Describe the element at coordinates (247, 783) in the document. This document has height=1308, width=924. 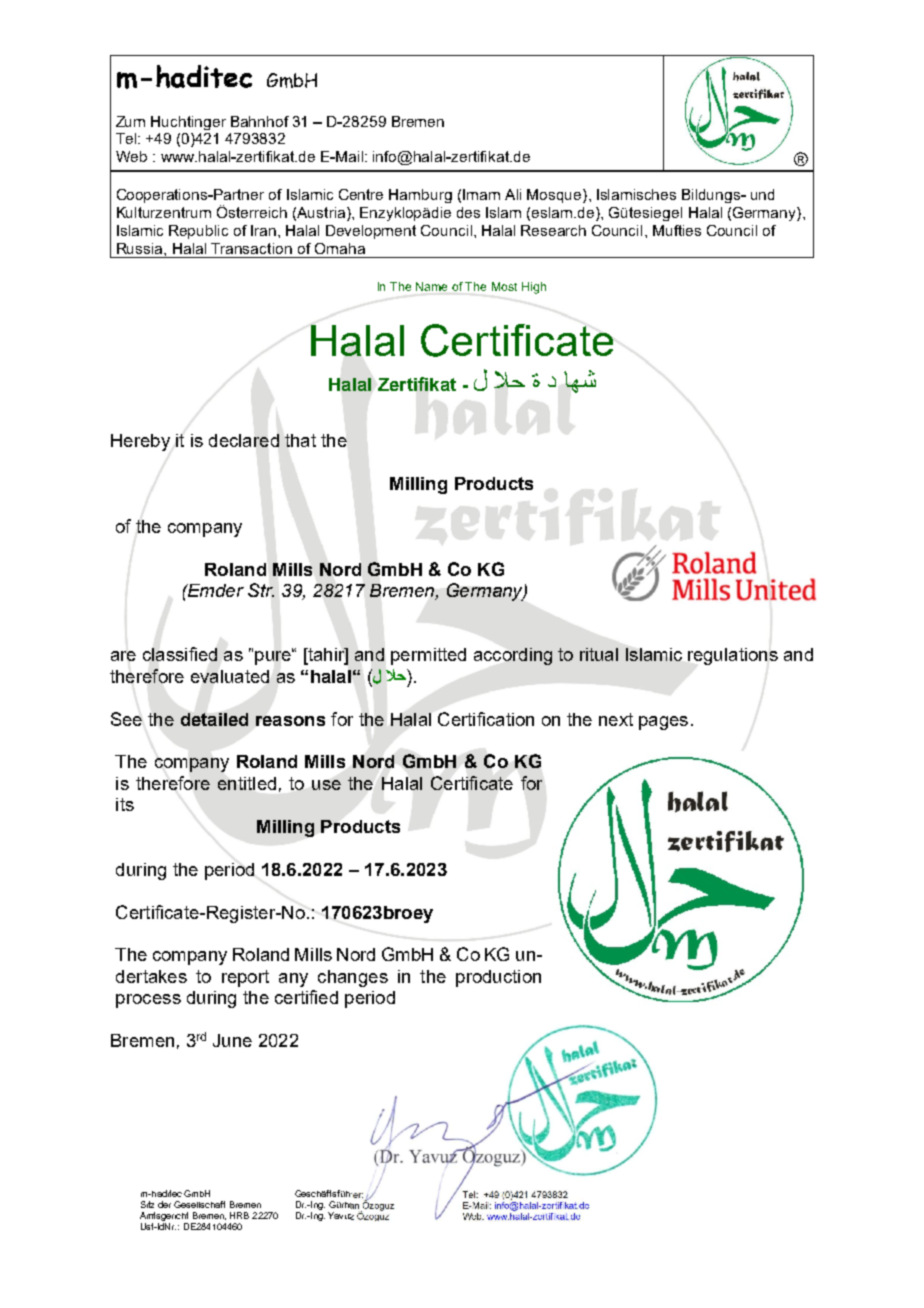
I see `entitled` at that location.
